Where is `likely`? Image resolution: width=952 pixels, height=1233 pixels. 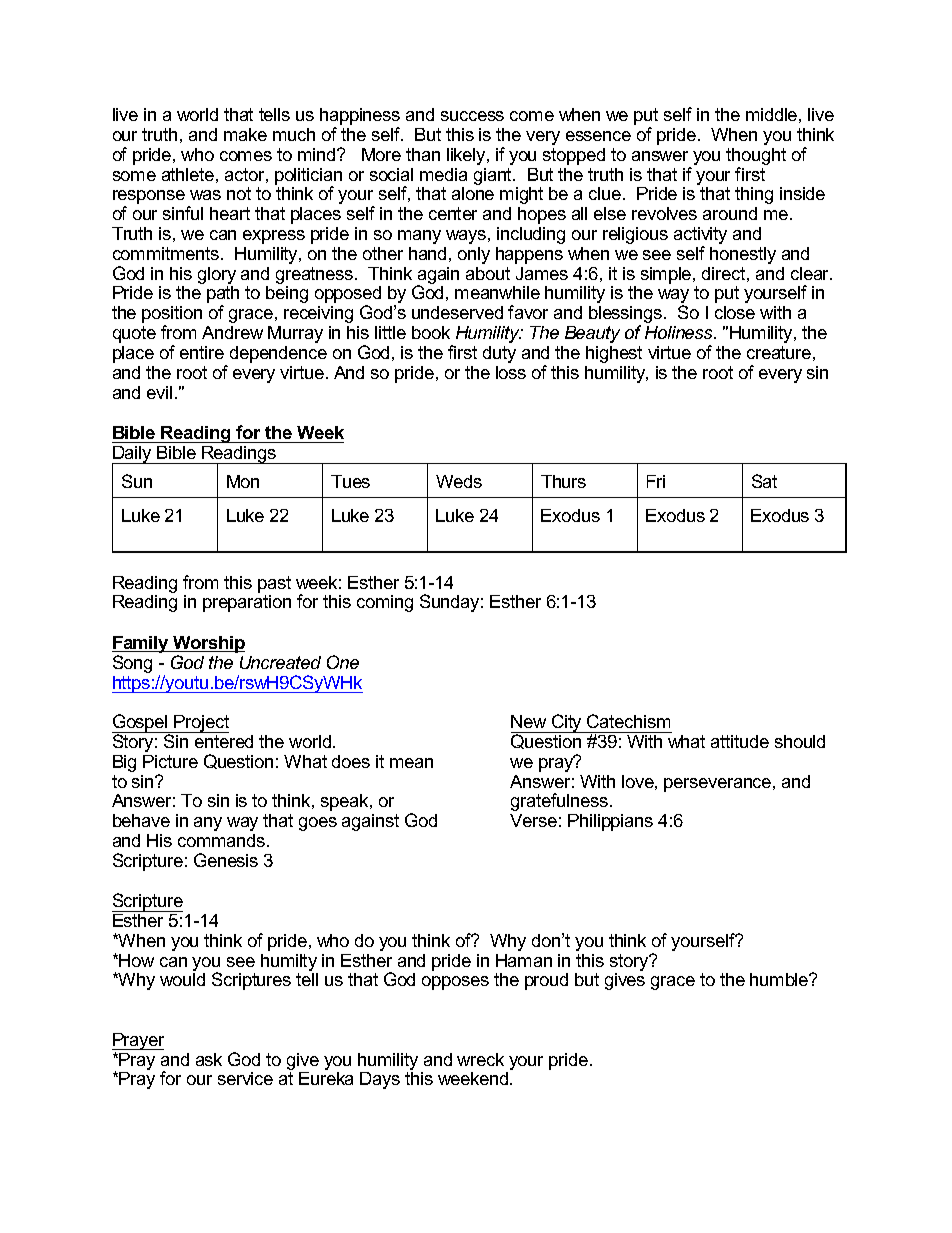 likely is located at coordinates (467, 156).
